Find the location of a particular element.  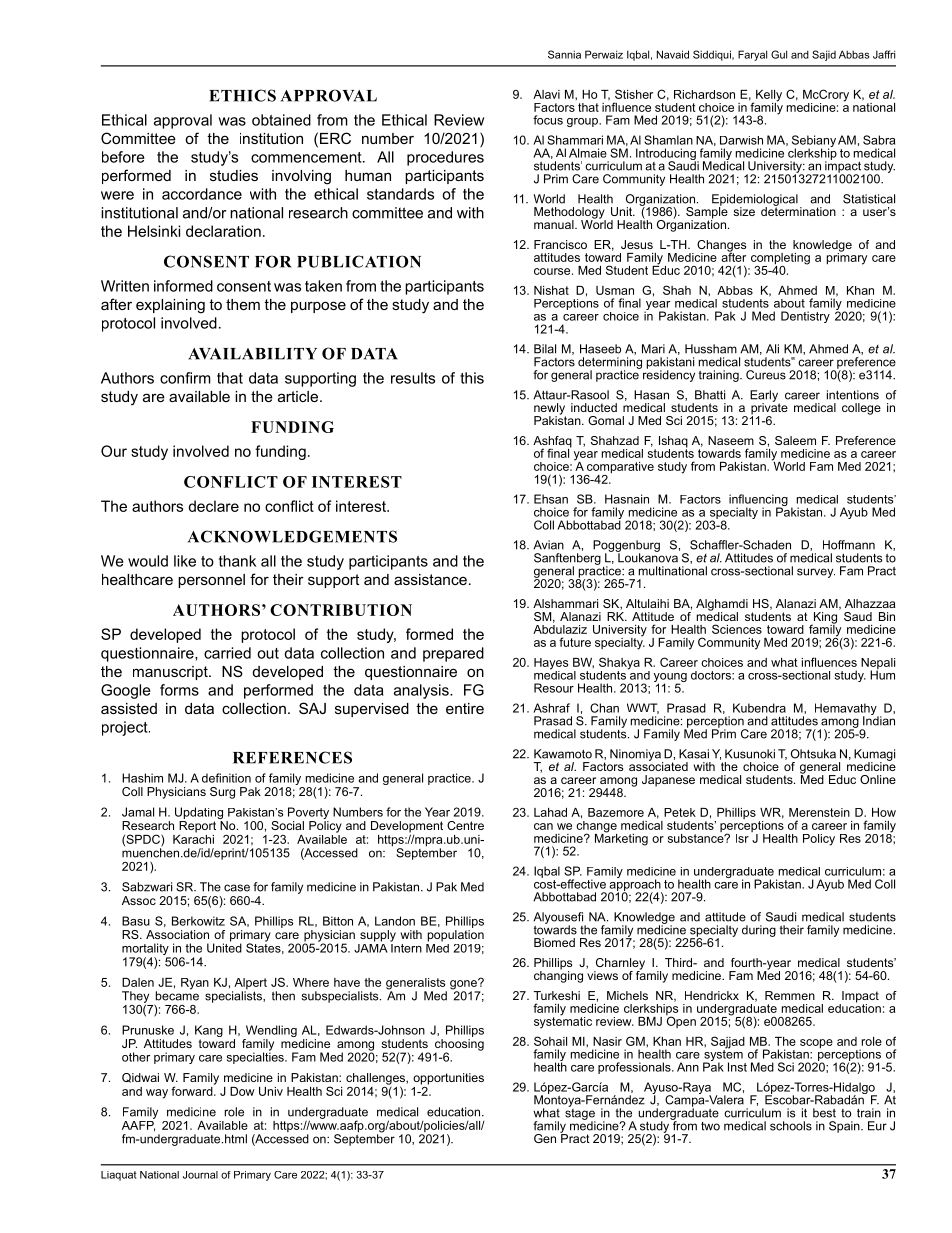

Alavi is located at coordinates (546, 94).
